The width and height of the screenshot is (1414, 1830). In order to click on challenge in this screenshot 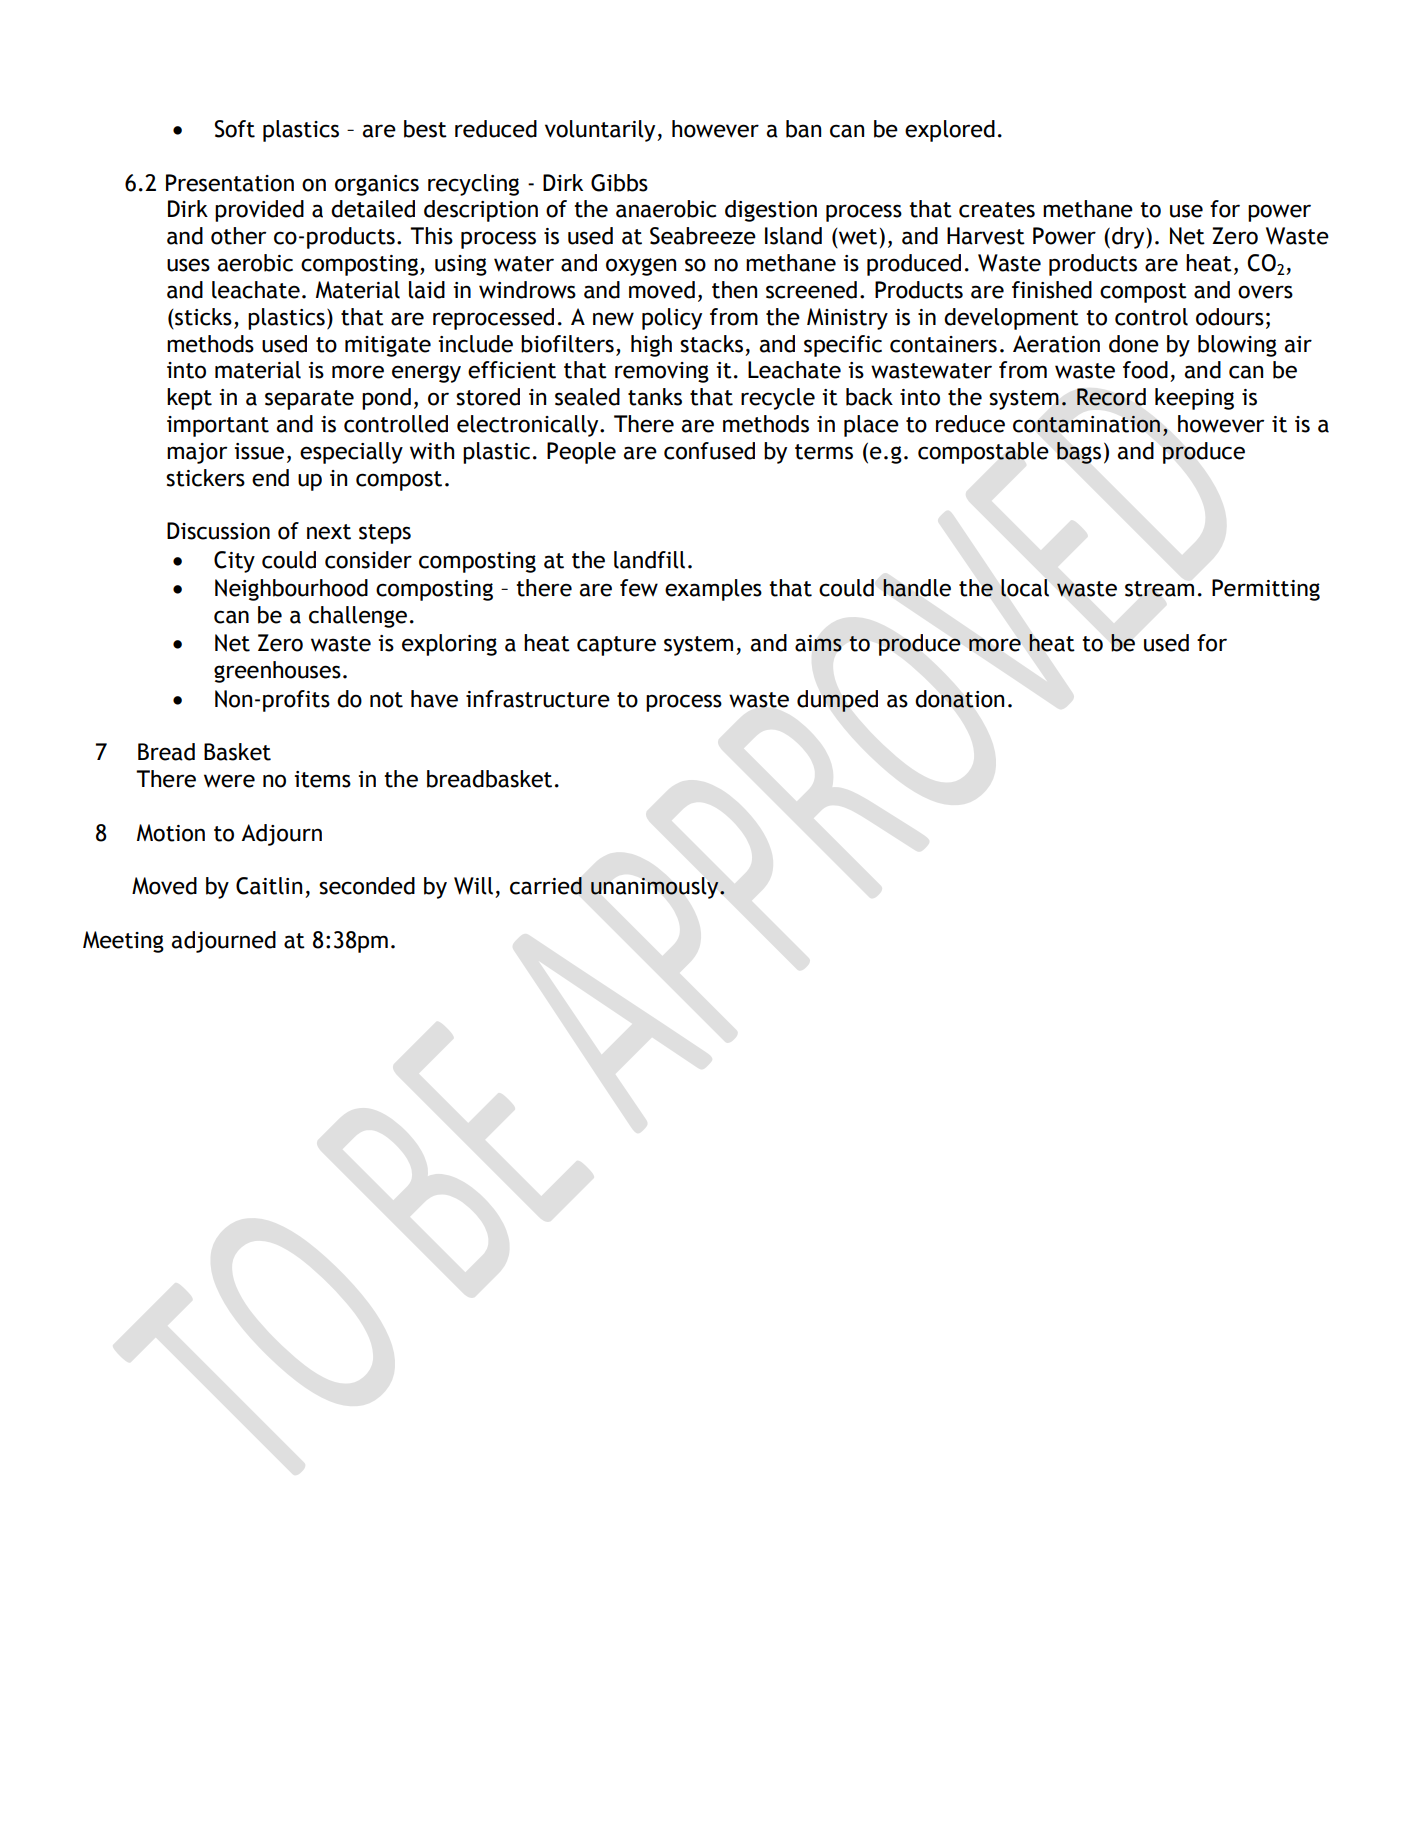, I will do `click(358, 617)`.
